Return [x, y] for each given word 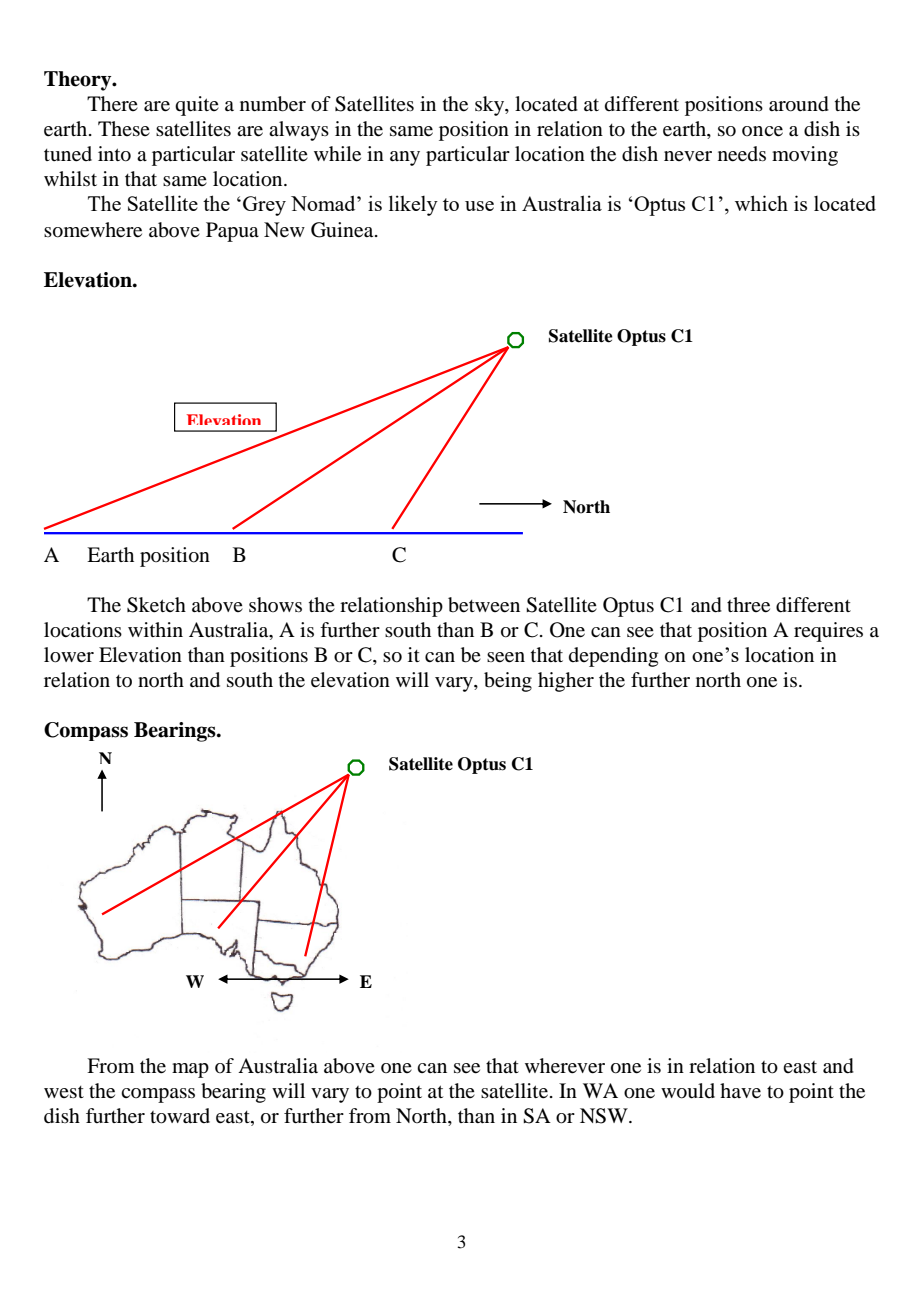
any [405, 158]
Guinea [343, 230]
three [748, 605]
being [508, 682]
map [190, 1070]
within [155, 629]
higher [566, 682]
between [484, 605]
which [761, 203]
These [124, 128]
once [762, 131]
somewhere [93, 230]
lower [69, 655]
